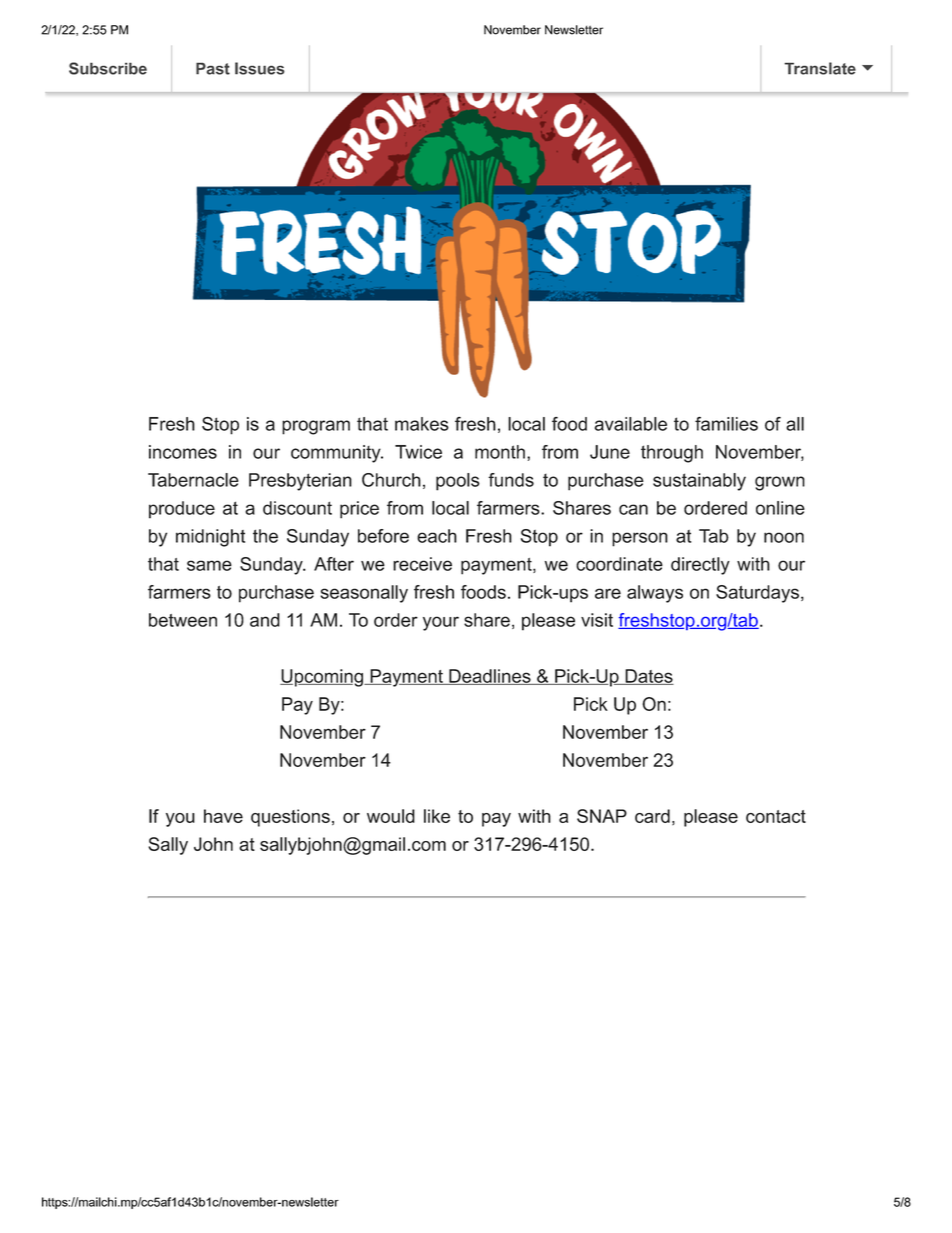  I want to click on makes, so click(422, 424).
